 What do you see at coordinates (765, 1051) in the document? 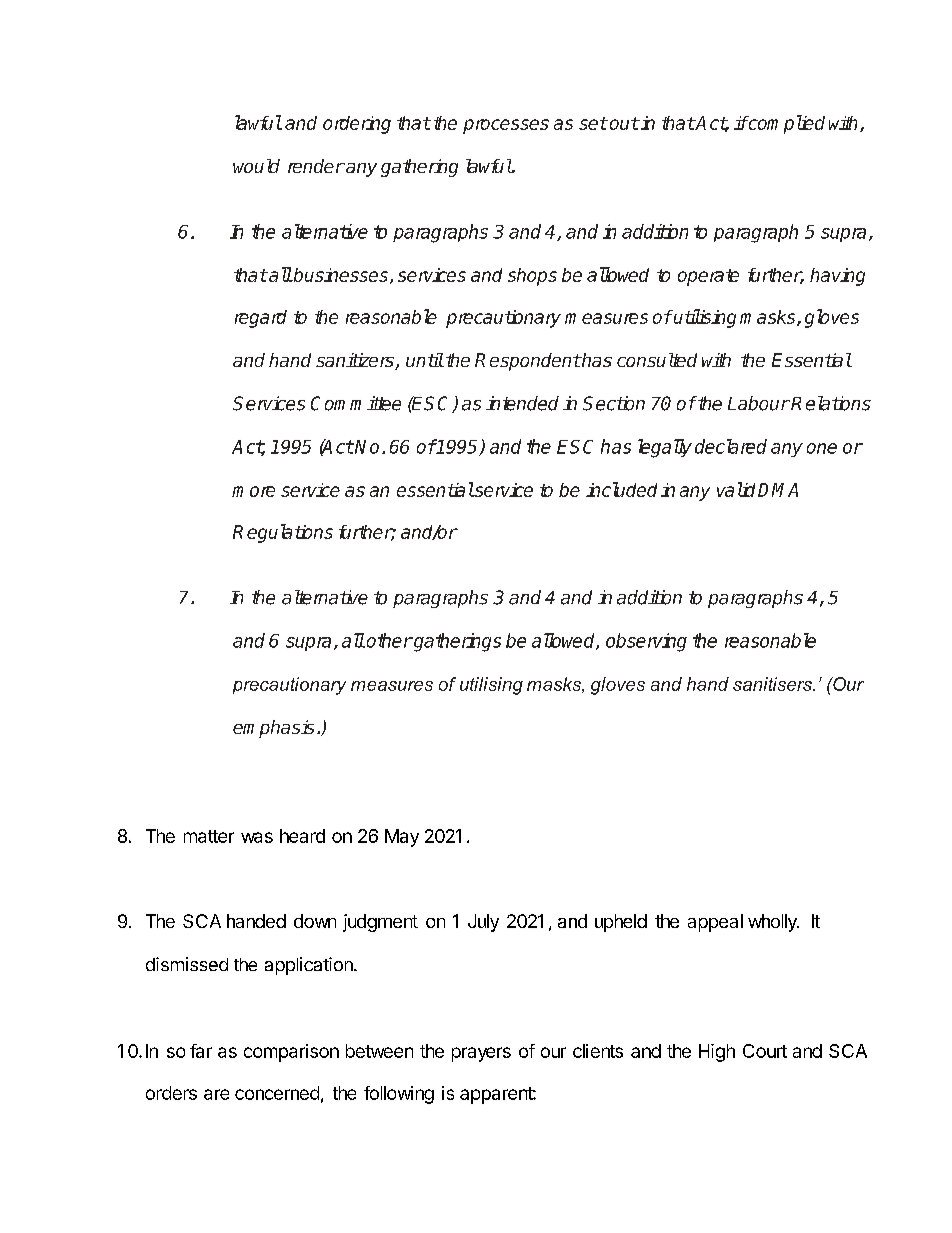
I see `Court` at bounding box center [765, 1051].
